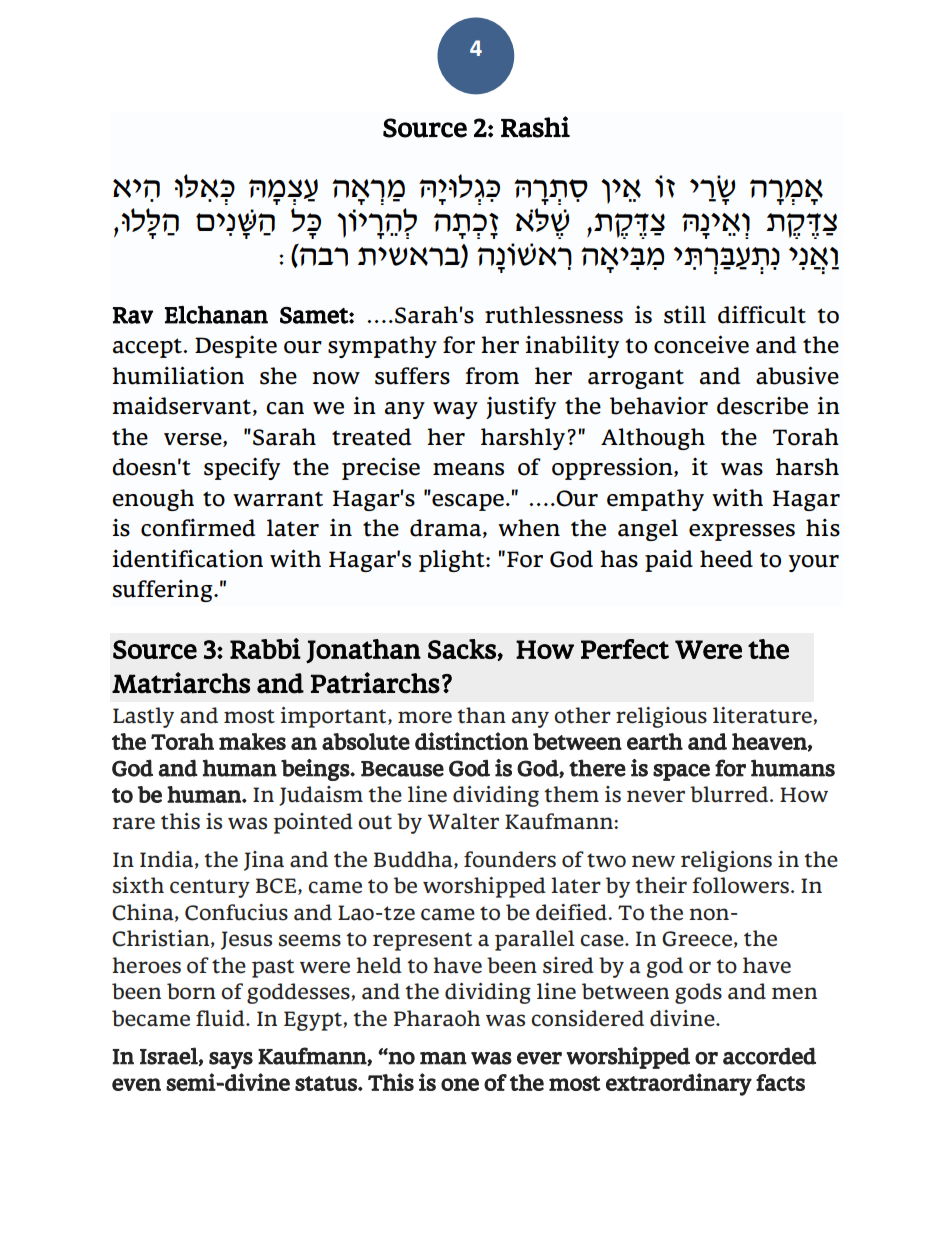  Describe the element at coordinates (769, 1056) in the document. I see `accorded` at that location.
